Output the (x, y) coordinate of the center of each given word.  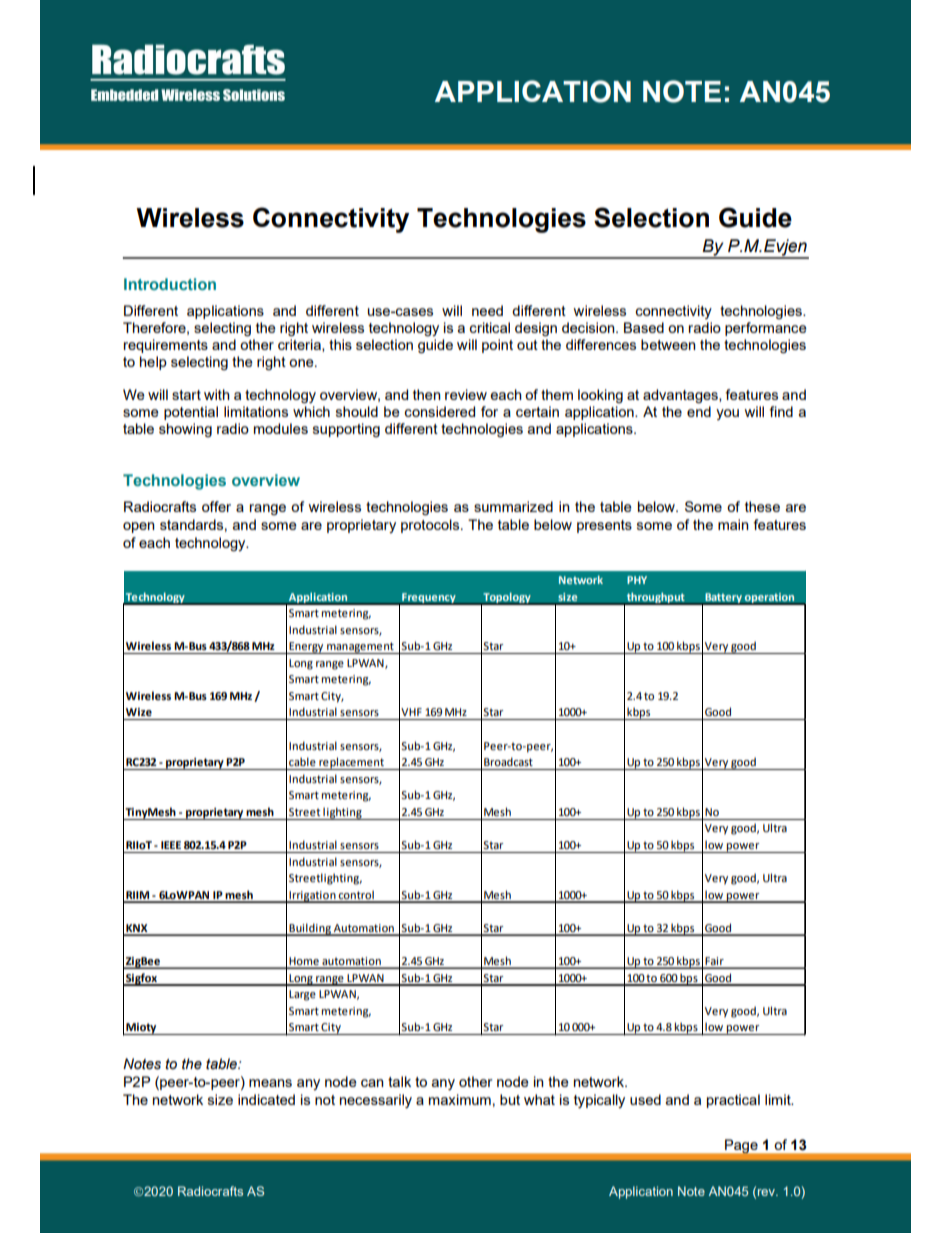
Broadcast (508, 761)
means (270, 1083)
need (487, 310)
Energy (307, 648)
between (668, 344)
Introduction (170, 284)
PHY (637, 580)
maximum (460, 1099)
